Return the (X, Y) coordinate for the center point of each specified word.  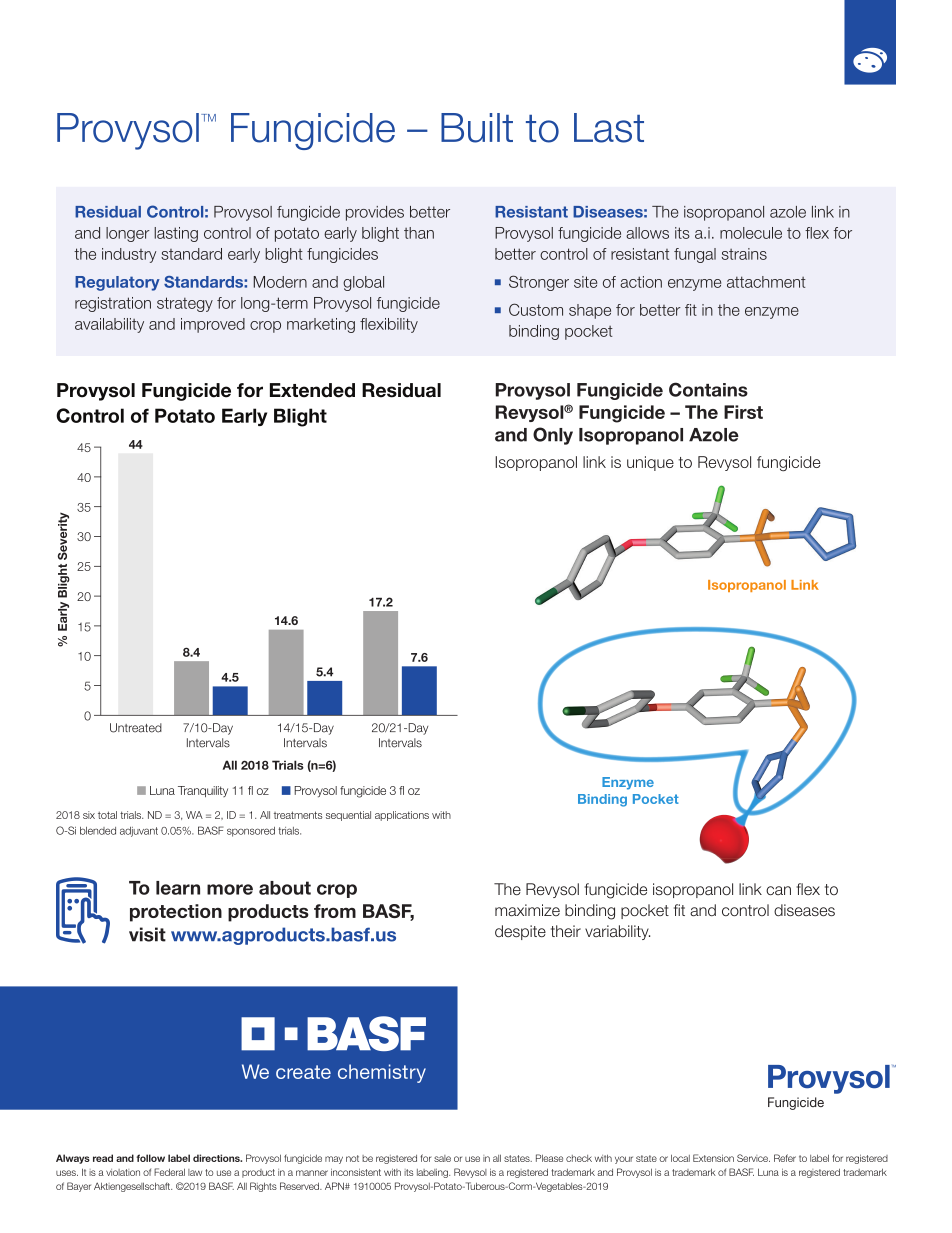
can (778, 890)
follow (150, 1158)
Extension (713, 1158)
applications (402, 816)
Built (477, 128)
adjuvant (139, 832)
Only (553, 436)
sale (442, 1158)
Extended (312, 390)
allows (647, 233)
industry (129, 255)
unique (650, 463)
